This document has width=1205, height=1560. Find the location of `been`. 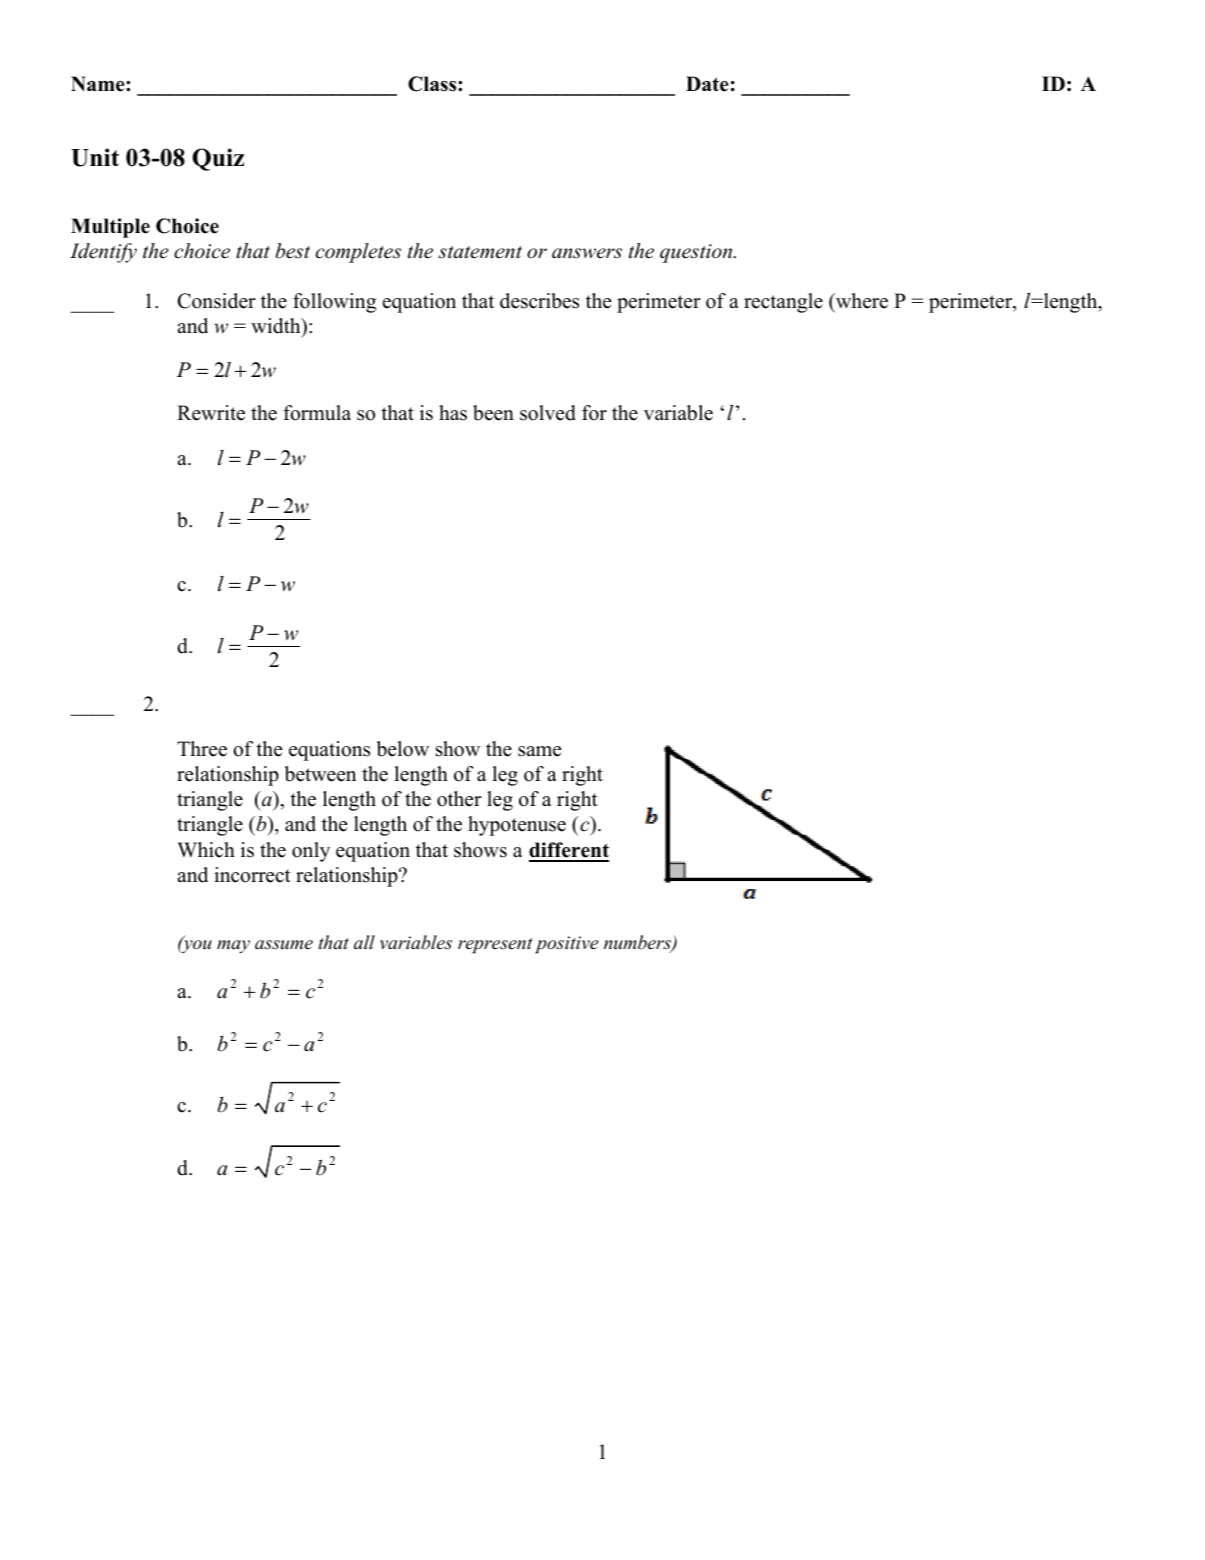

been is located at coordinates (493, 413).
